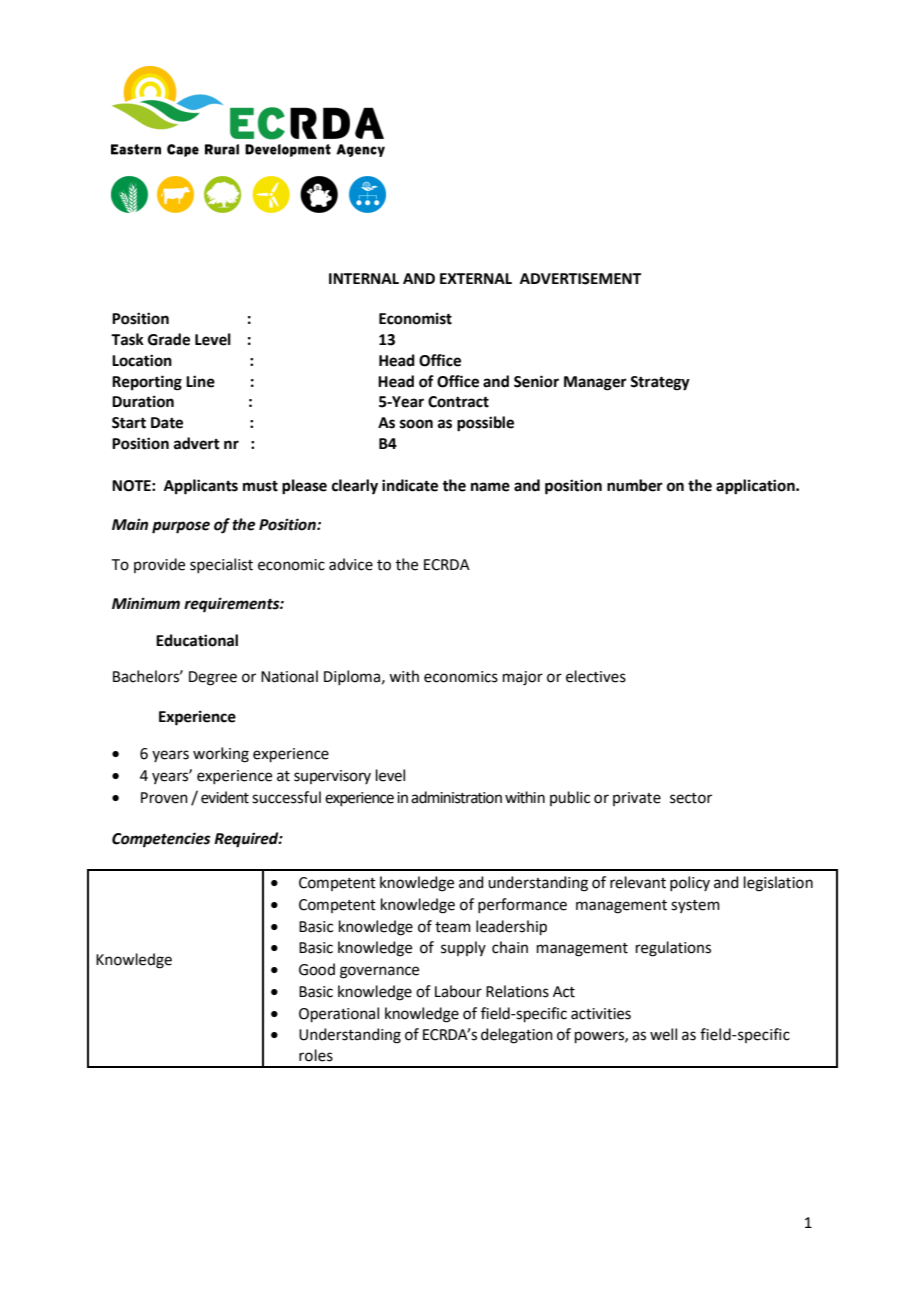 Image resolution: width=924 pixels, height=1308 pixels. I want to click on sector, so click(691, 798).
